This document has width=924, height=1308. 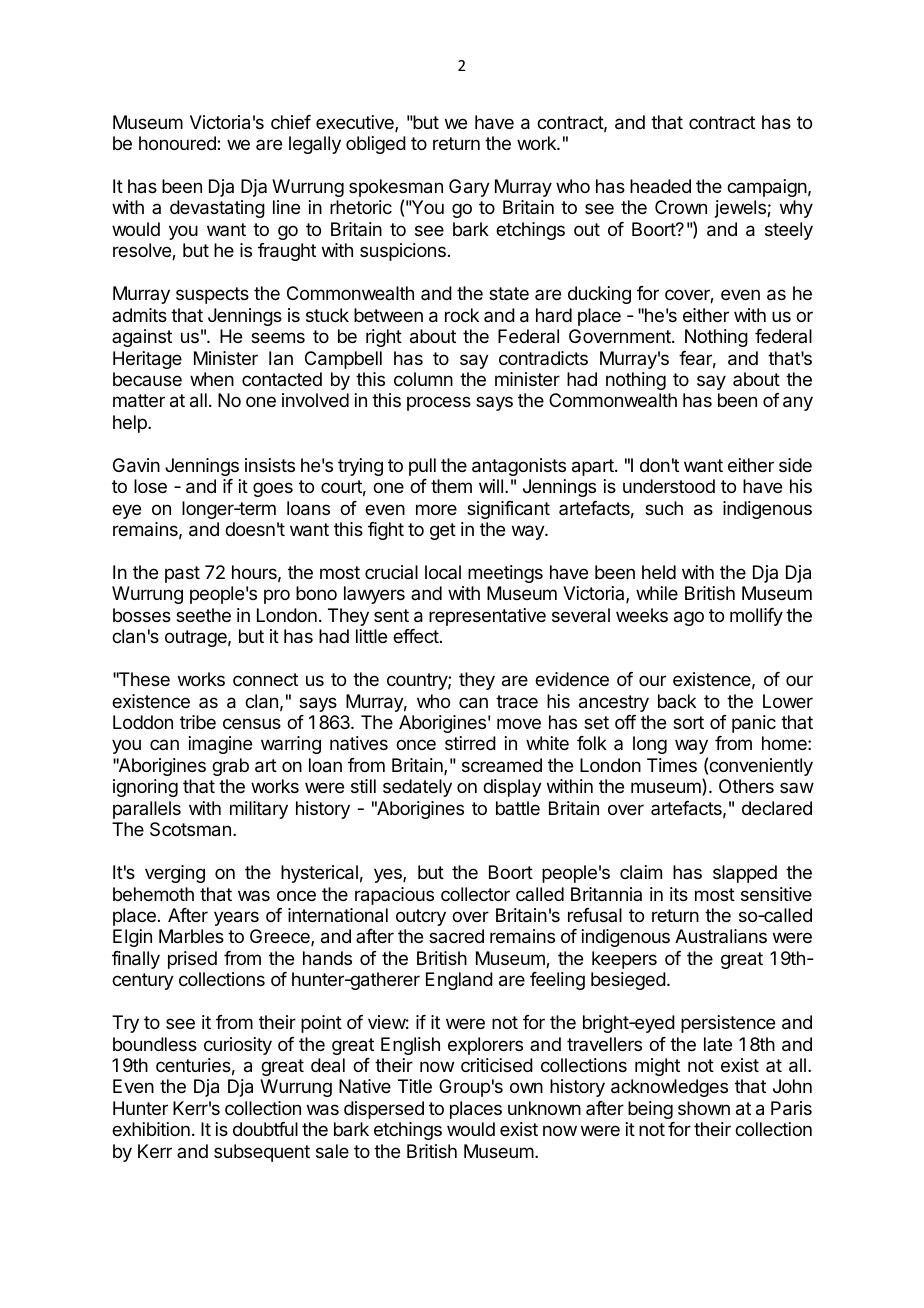 I want to click on honoured, so click(x=178, y=143).
